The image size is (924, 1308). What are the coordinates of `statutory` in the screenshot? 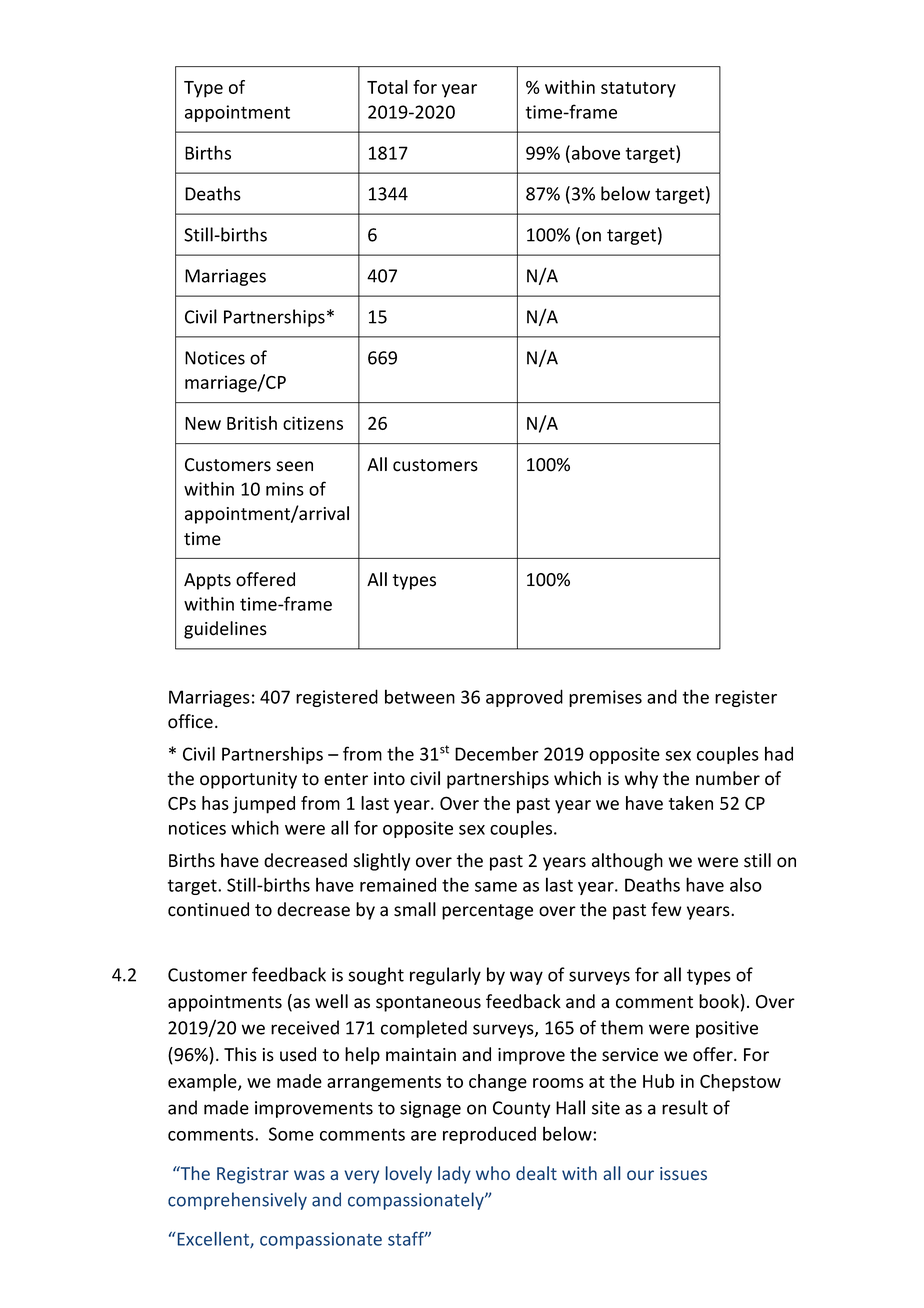 It's located at (638, 90).
